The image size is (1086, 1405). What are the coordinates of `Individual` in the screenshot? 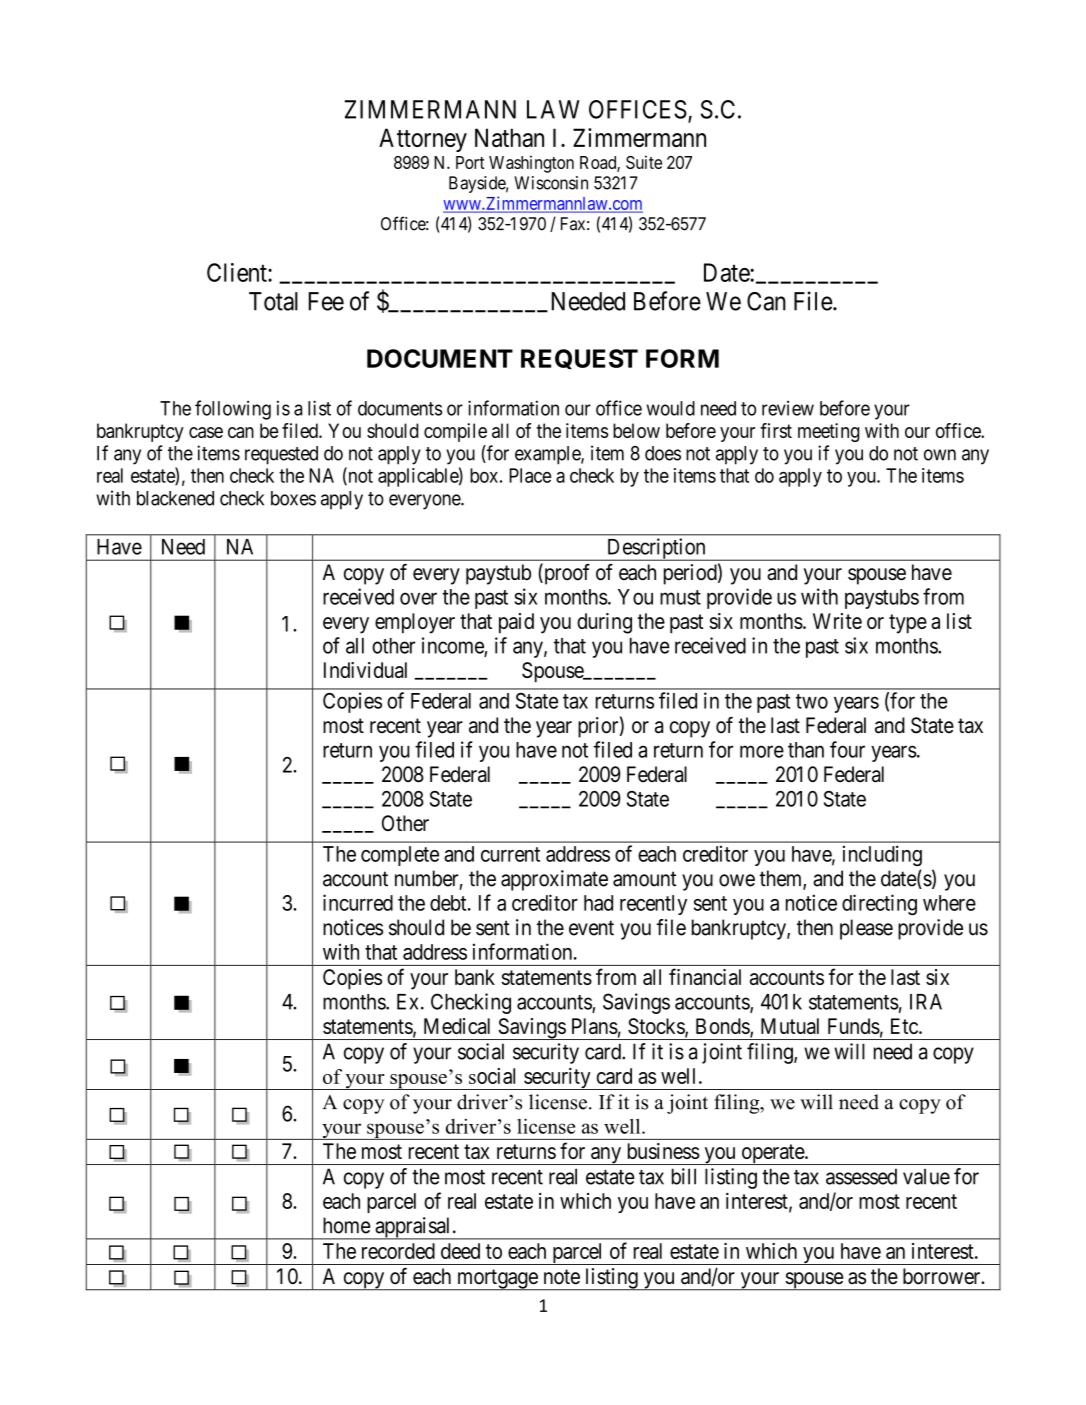 It's located at (365, 670).
